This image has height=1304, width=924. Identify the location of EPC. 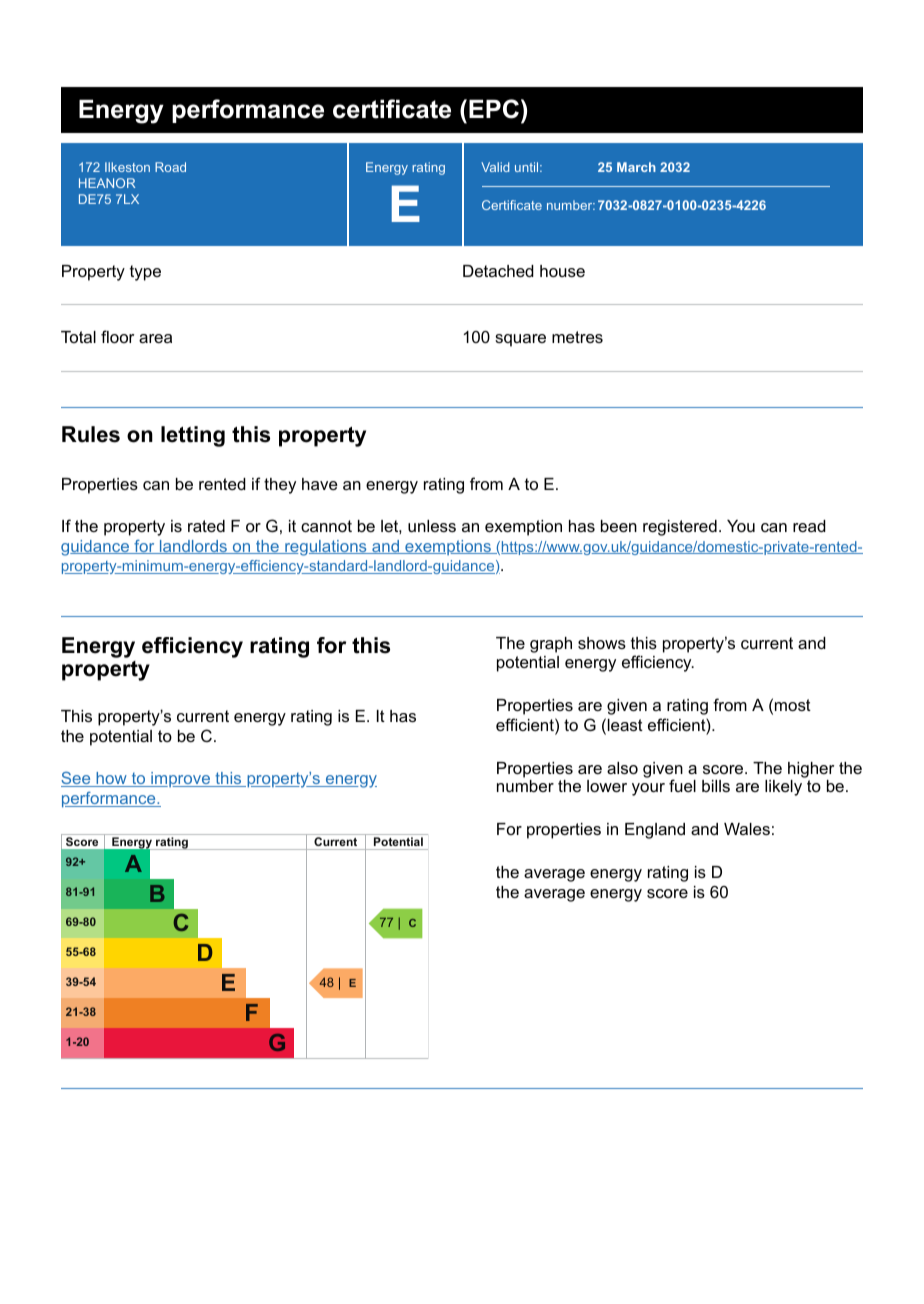
(494, 109).
